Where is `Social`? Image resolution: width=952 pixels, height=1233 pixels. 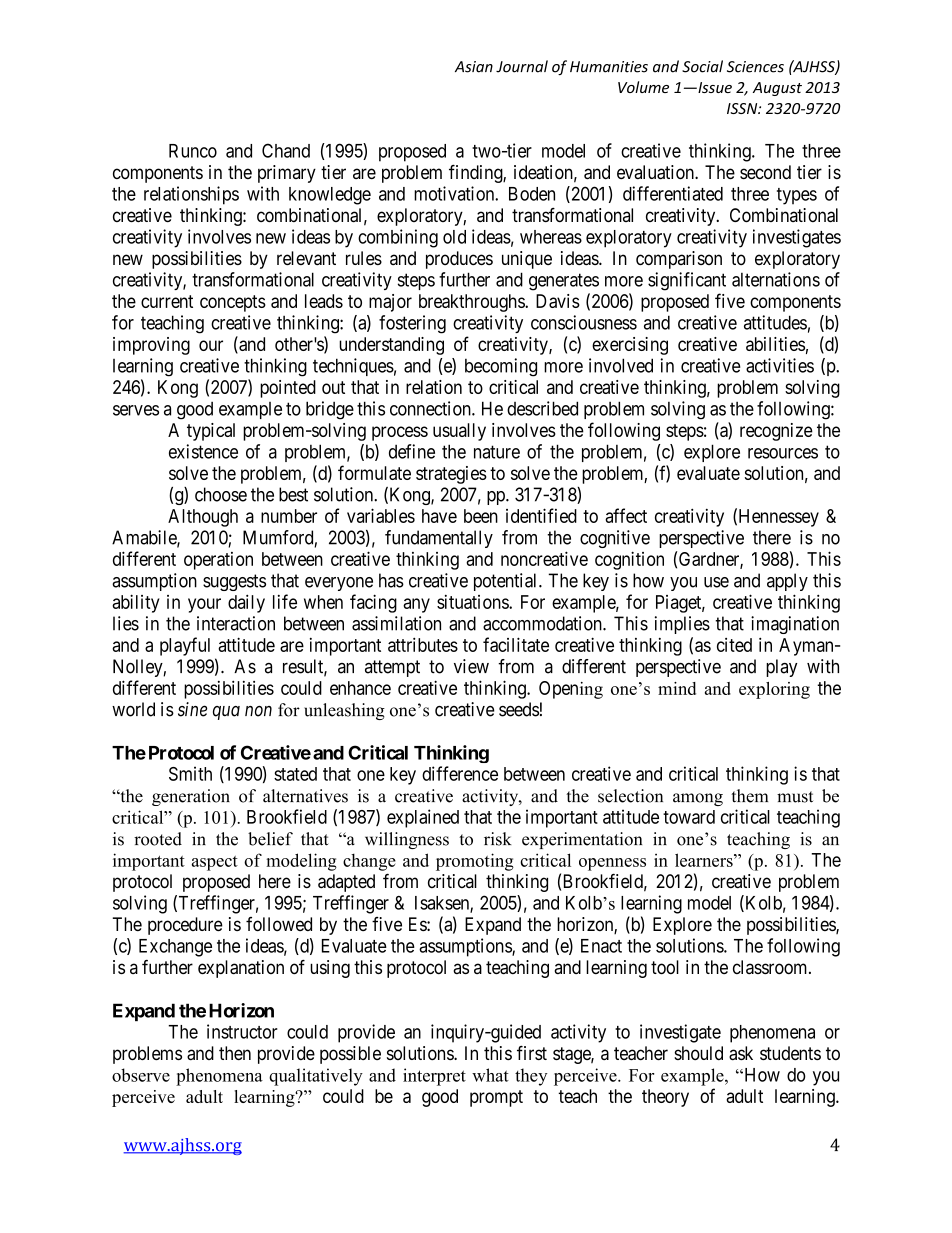 Social is located at coordinates (702, 66).
